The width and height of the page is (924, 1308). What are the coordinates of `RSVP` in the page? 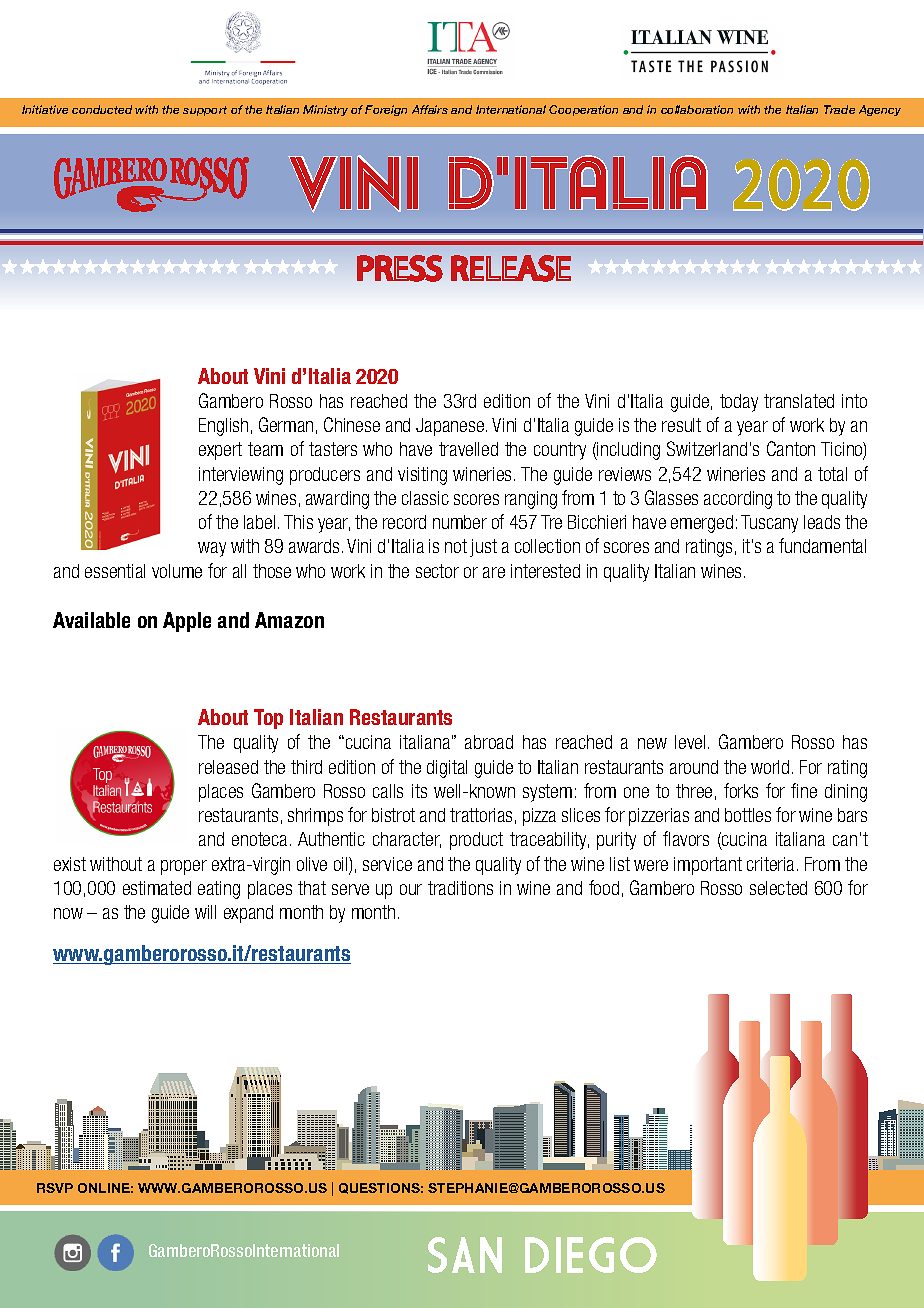 It's located at (55, 1188).
